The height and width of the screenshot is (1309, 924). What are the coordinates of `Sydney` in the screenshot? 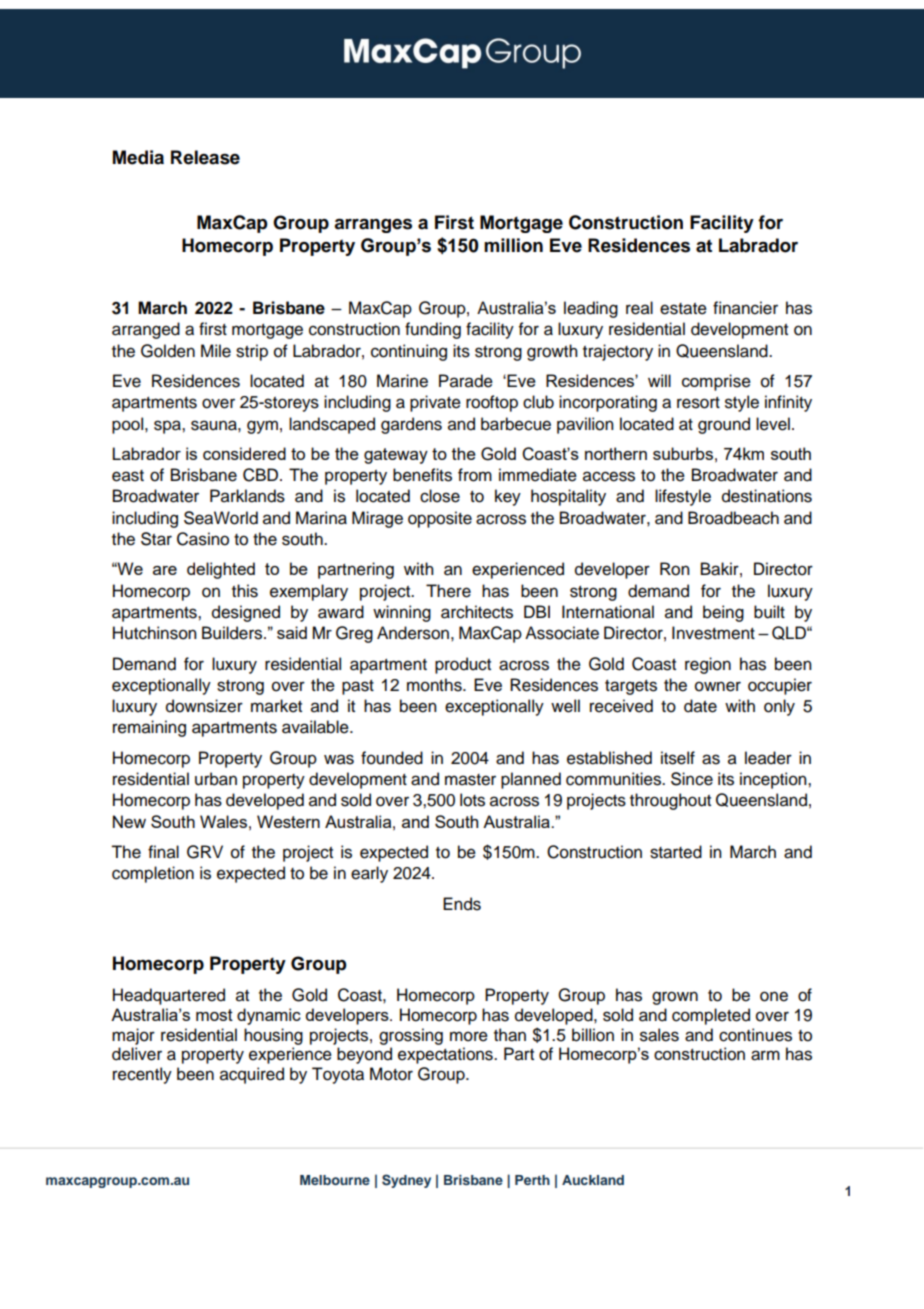 It's located at (406, 1181).
